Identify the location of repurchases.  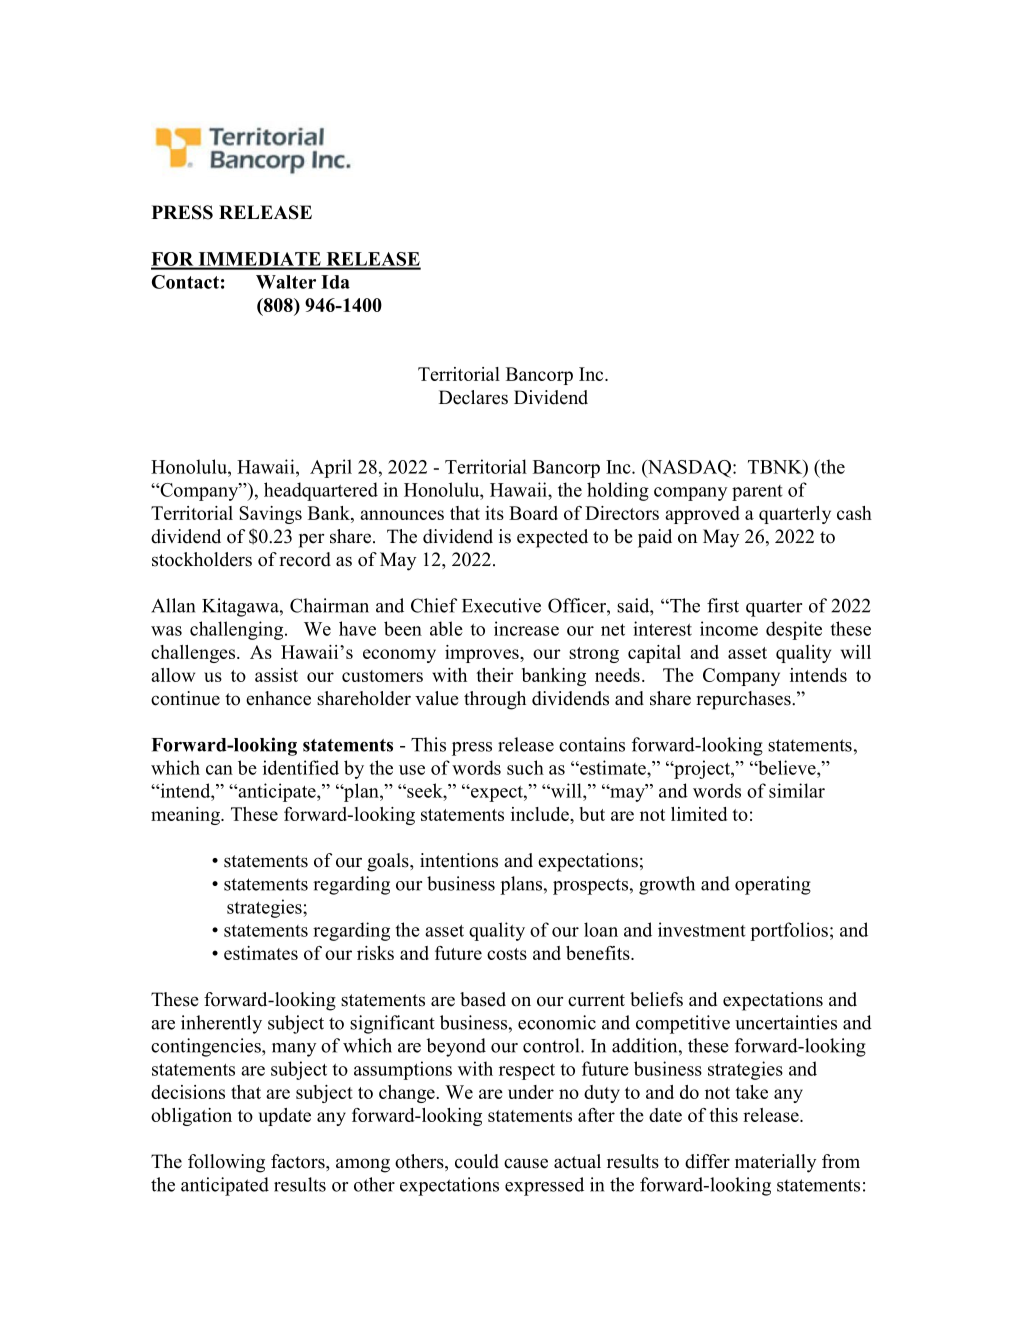
(744, 700).
